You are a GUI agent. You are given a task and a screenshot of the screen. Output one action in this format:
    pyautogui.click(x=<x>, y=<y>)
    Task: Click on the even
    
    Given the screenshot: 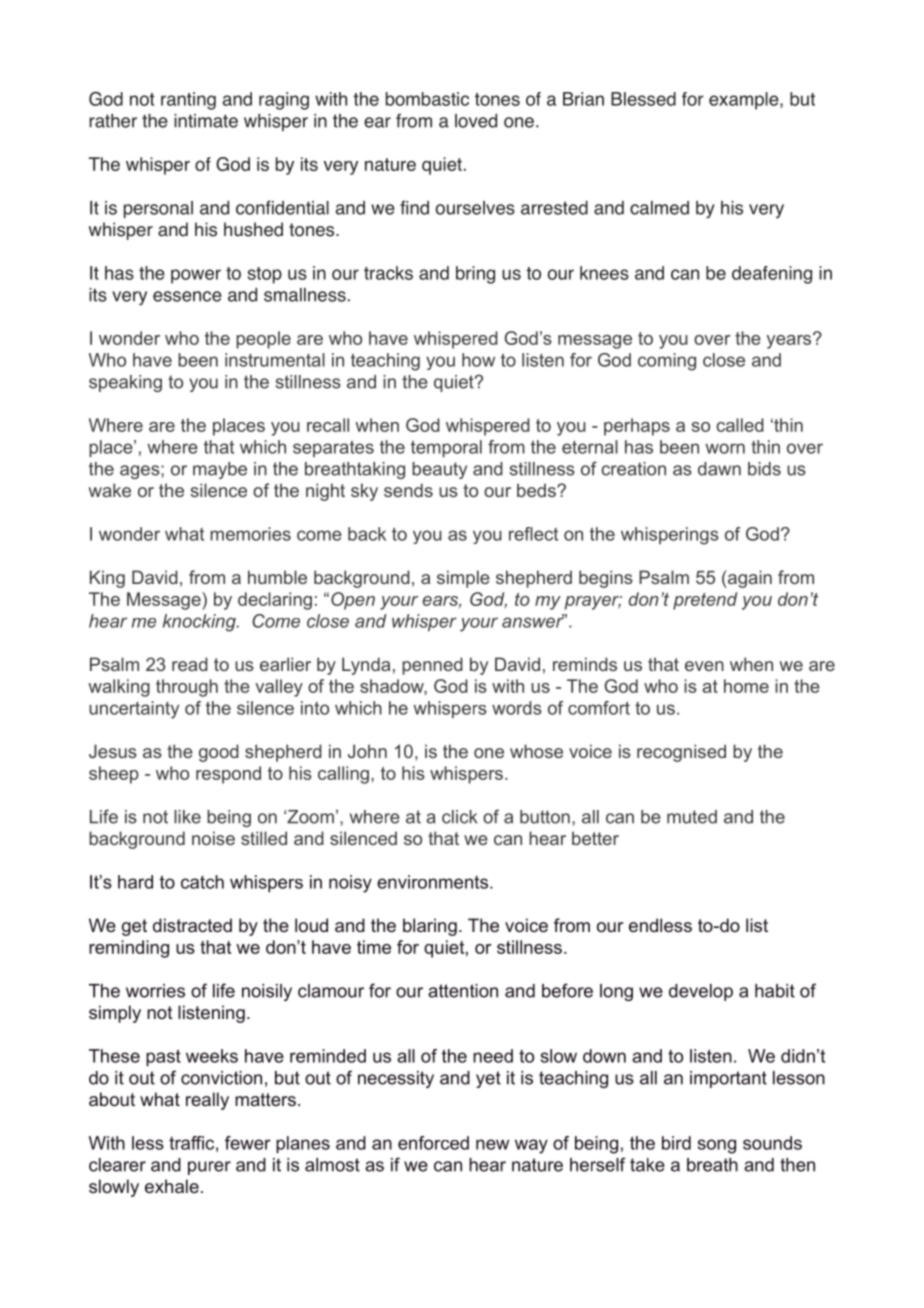 What is the action you would take?
    pyautogui.click(x=704, y=666)
